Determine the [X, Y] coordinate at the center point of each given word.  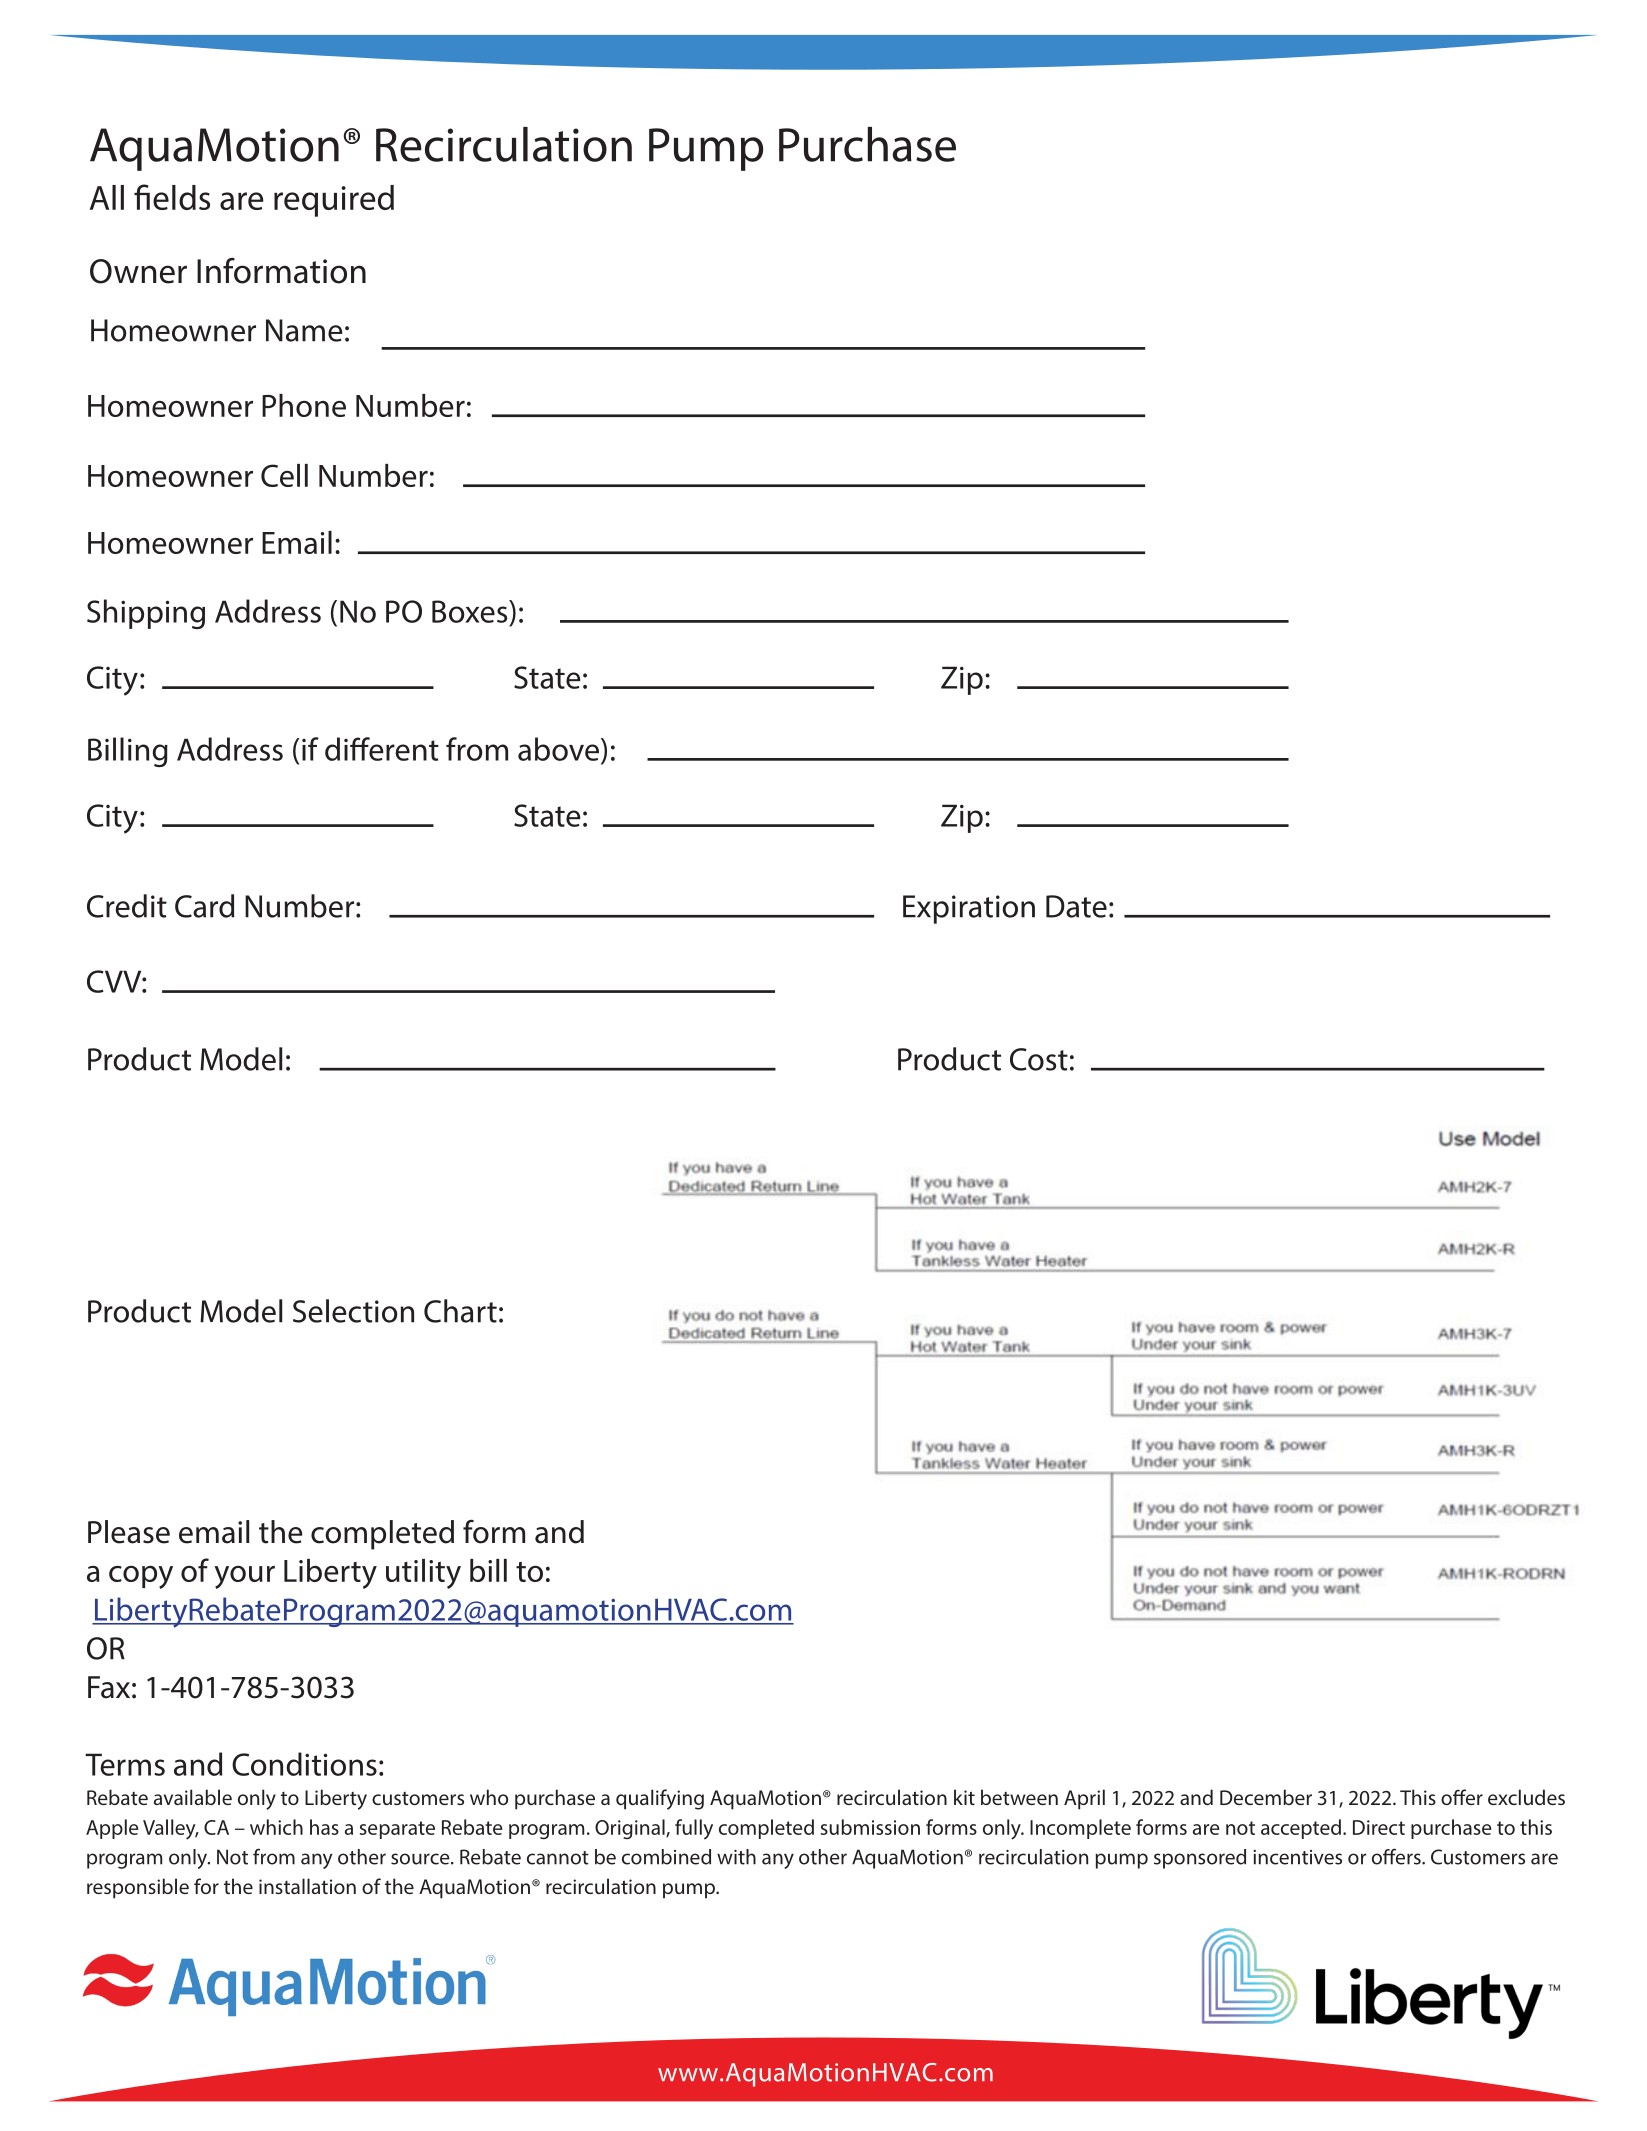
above [558, 749]
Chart [460, 1311]
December [1266, 1797]
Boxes [471, 611]
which [276, 1827]
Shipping [146, 614]
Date [1076, 906]
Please [129, 1532]
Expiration [969, 909]
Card [204, 906]
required [334, 201]
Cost [1039, 1059]
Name [304, 330]
